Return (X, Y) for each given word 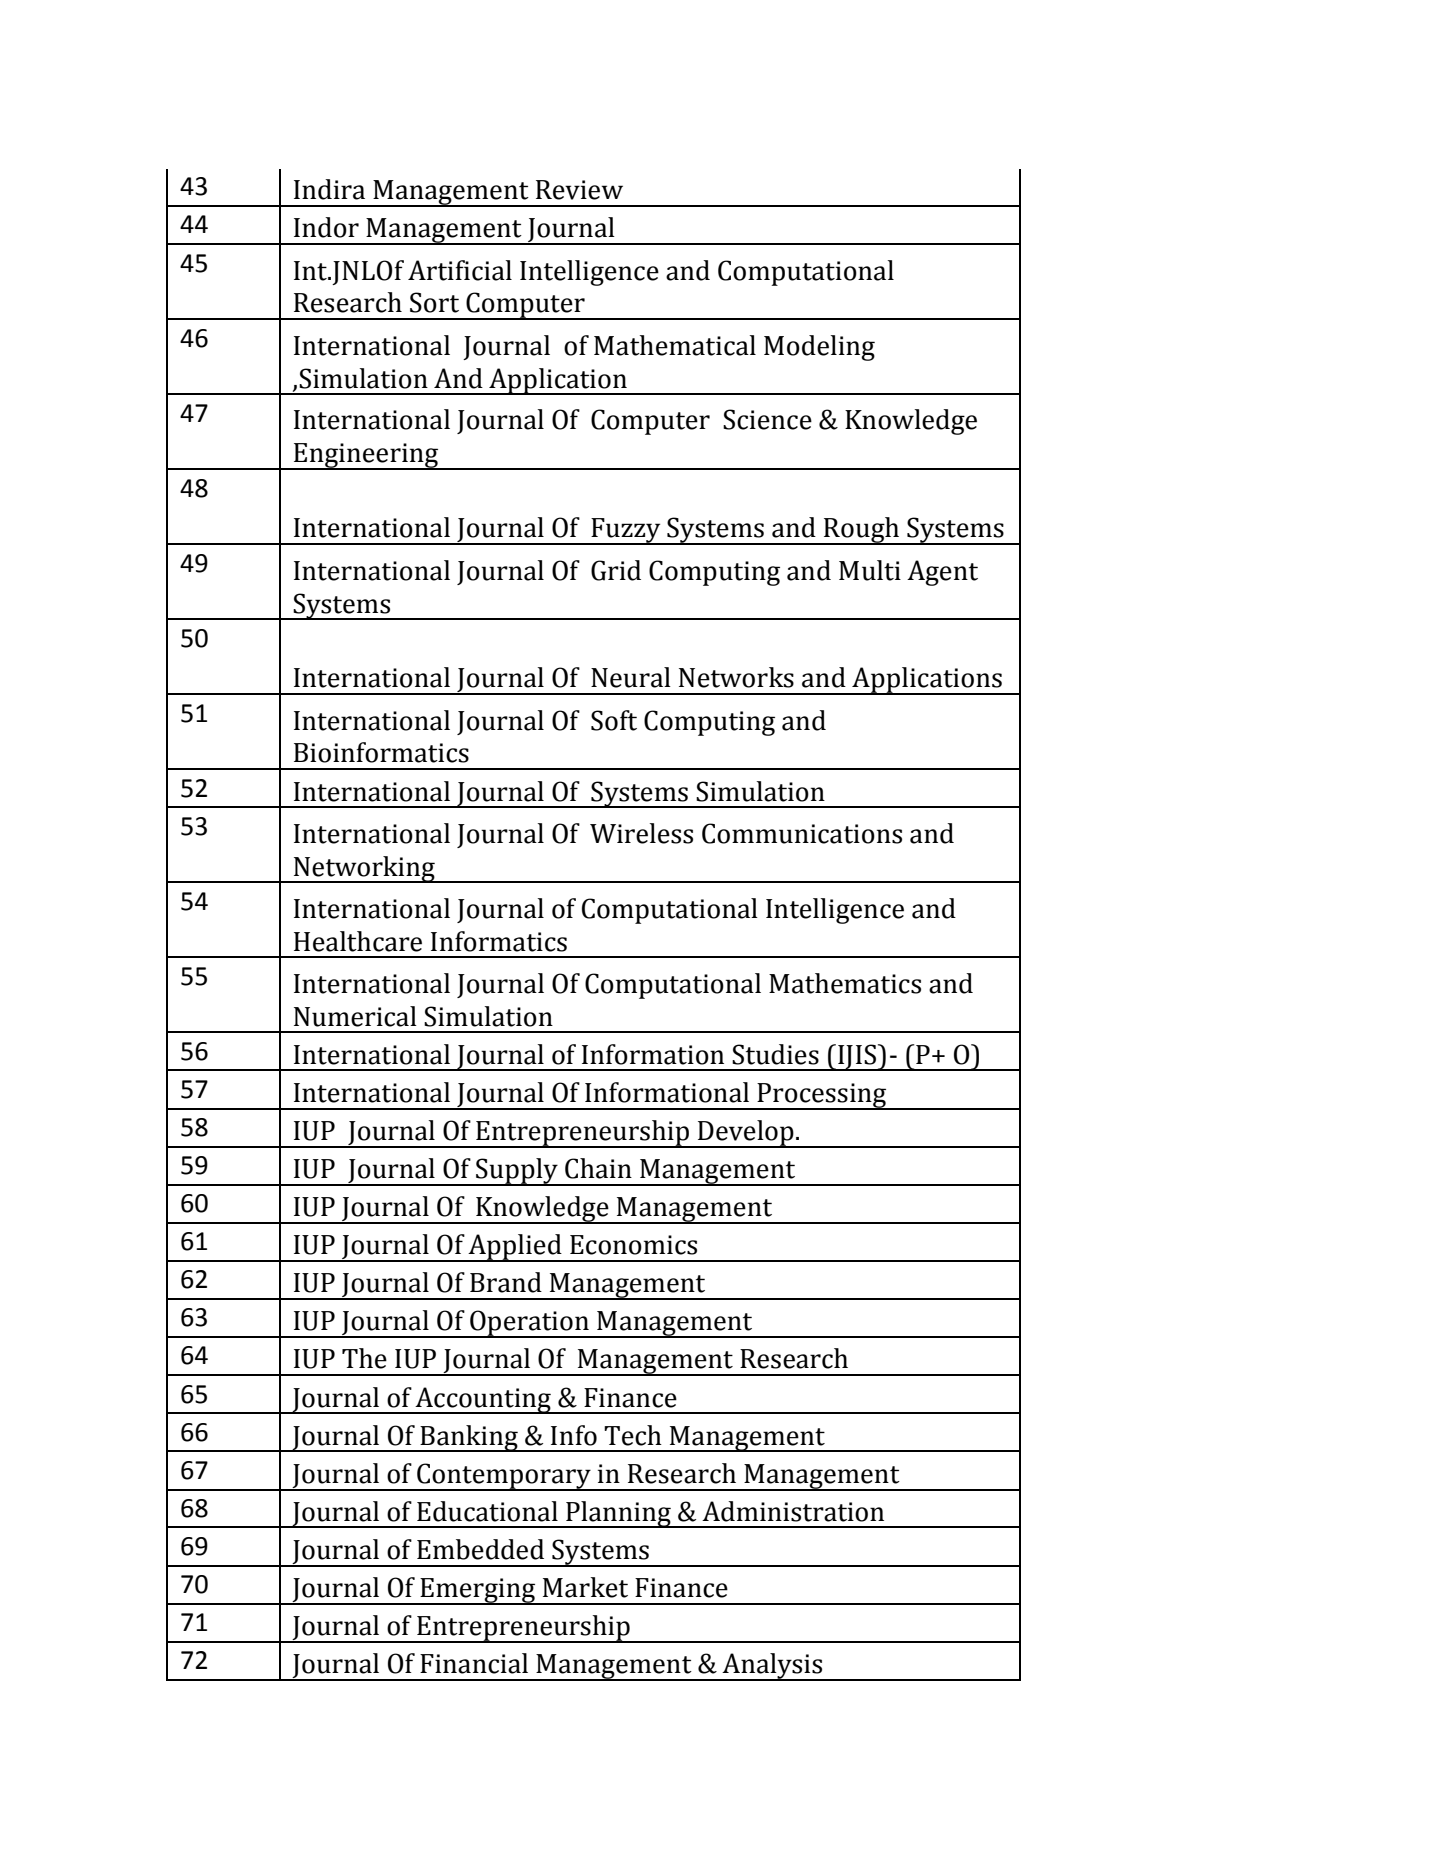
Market (585, 1587)
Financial (474, 1663)
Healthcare (358, 941)
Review (579, 190)
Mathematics (845, 983)
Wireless (641, 833)
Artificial (460, 270)
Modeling (819, 348)
